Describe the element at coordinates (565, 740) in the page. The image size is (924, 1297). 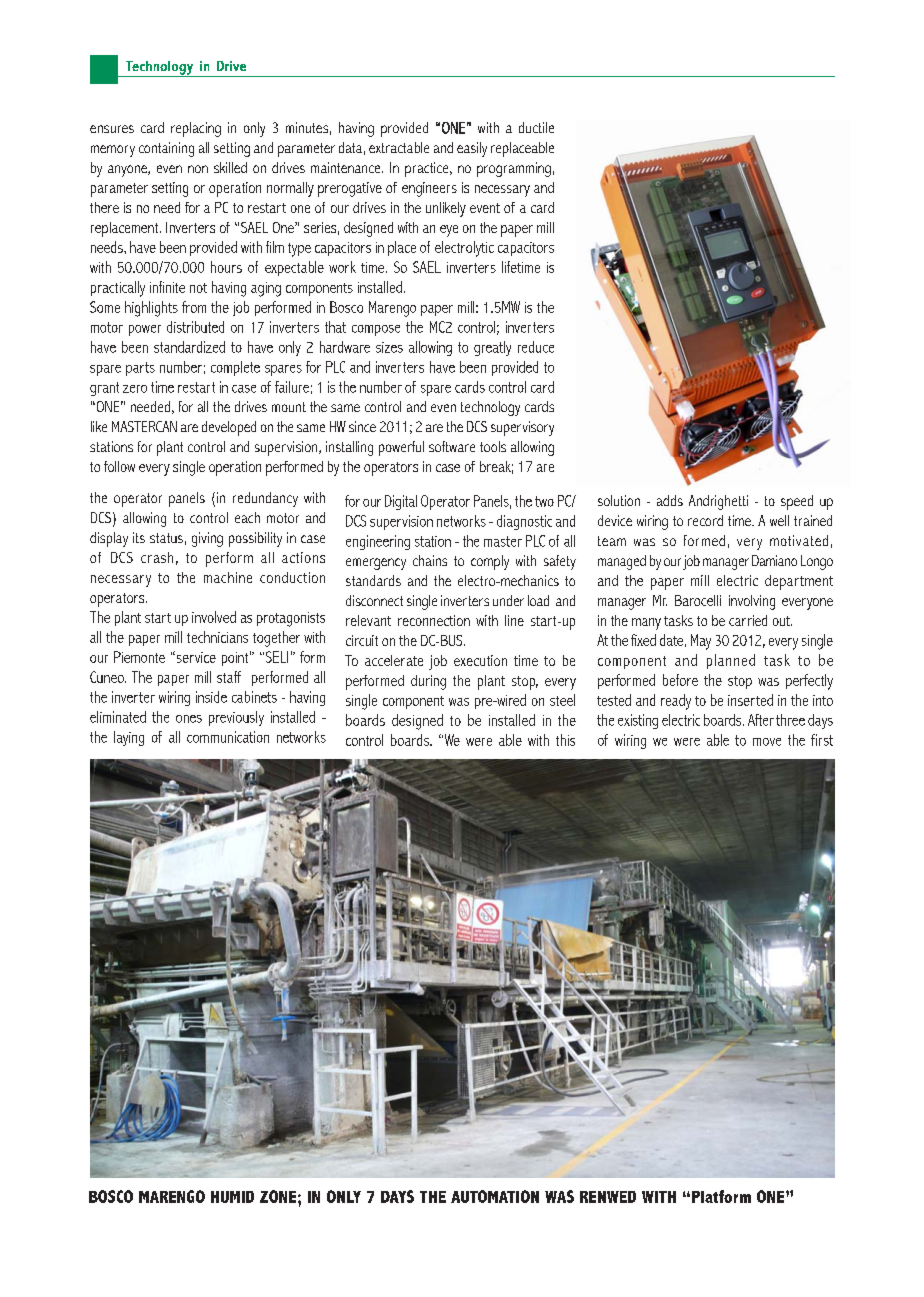
I see `this` at that location.
